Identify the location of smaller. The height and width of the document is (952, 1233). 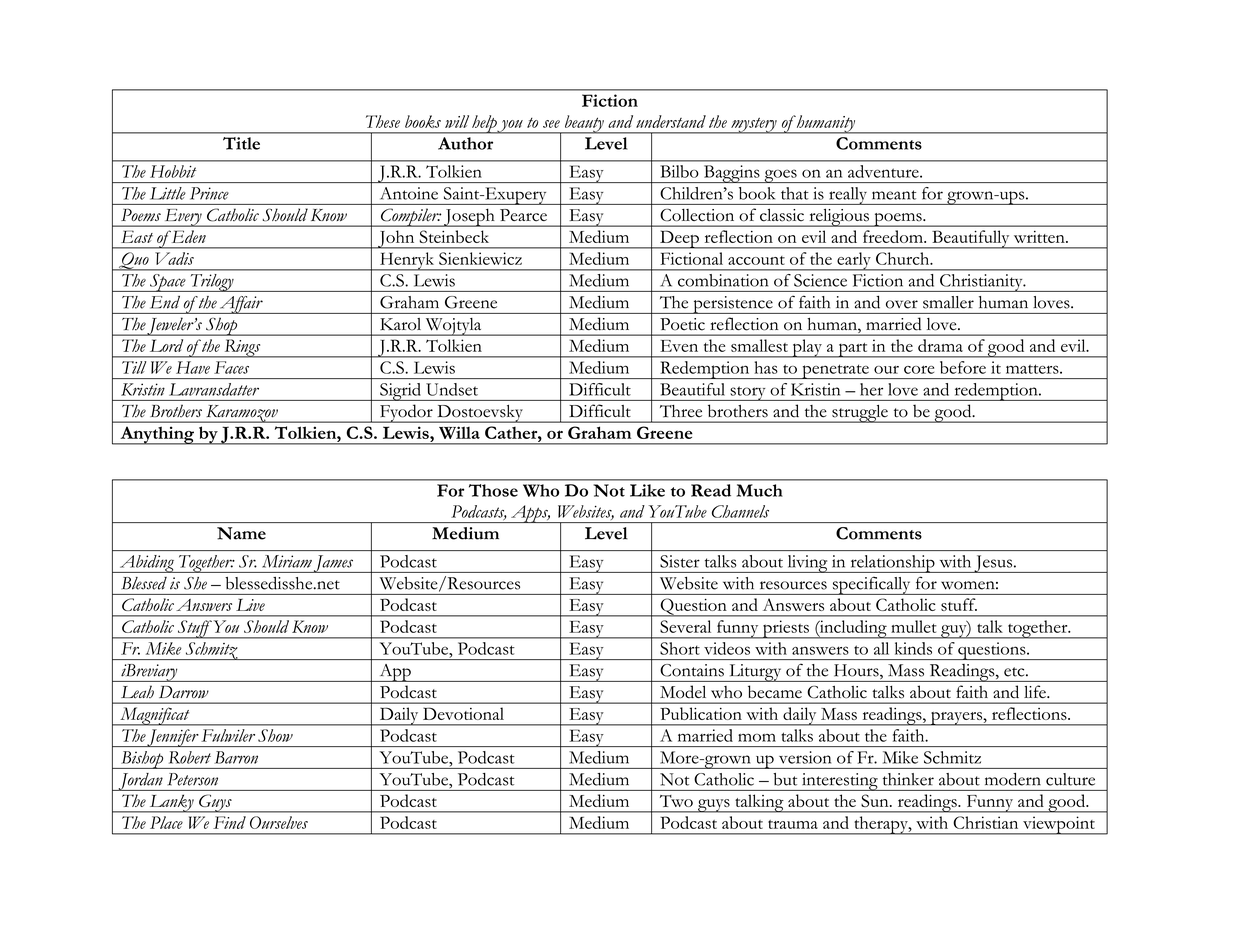
(948, 302).
